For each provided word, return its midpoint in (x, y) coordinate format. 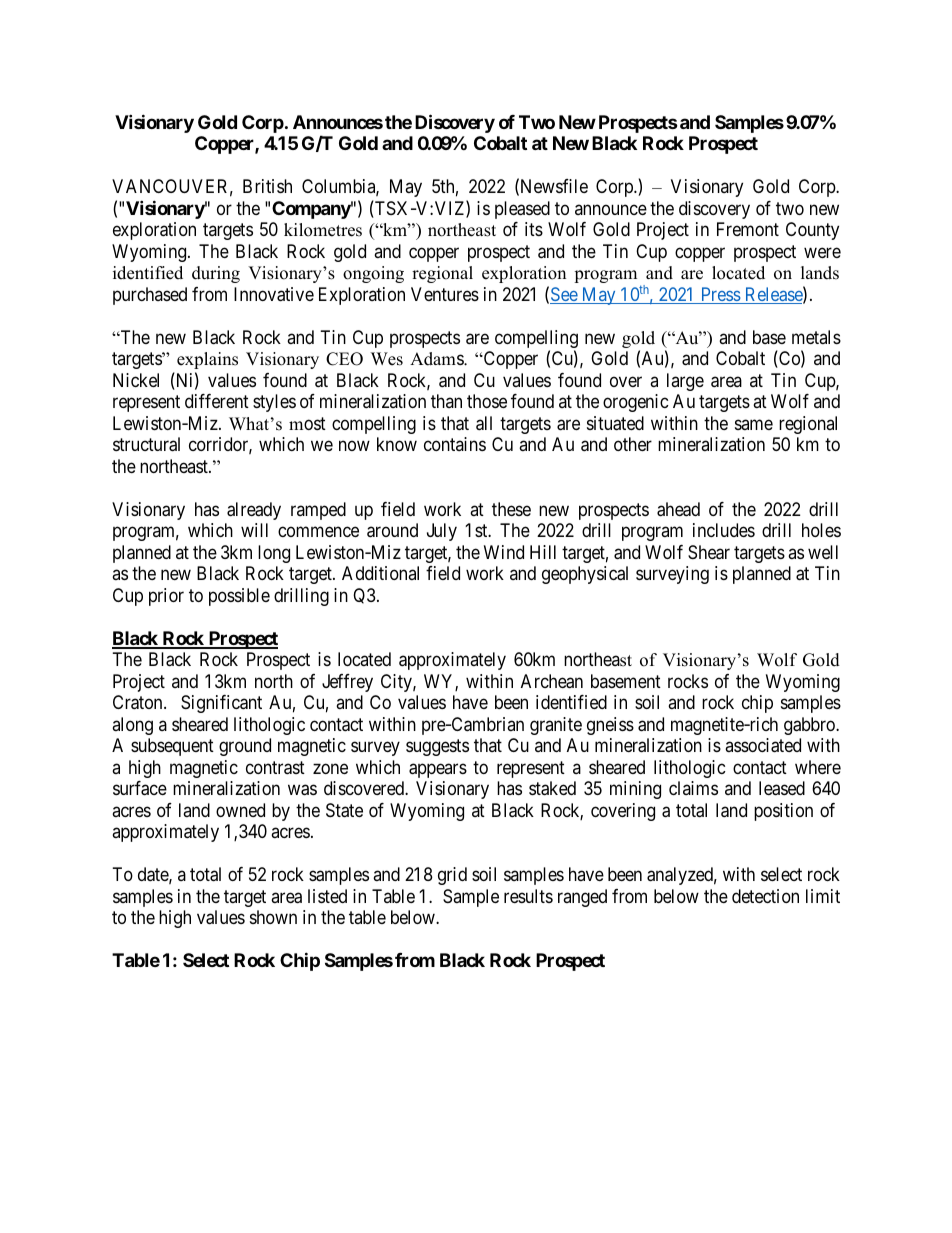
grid (452, 876)
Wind (504, 552)
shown (273, 917)
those (487, 401)
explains (207, 360)
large (685, 382)
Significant (221, 704)
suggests (437, 747)
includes (724, 530)
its (534, 229)
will (254, 530)
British (267, 186)
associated (763, 745)
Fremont (748, 229)
